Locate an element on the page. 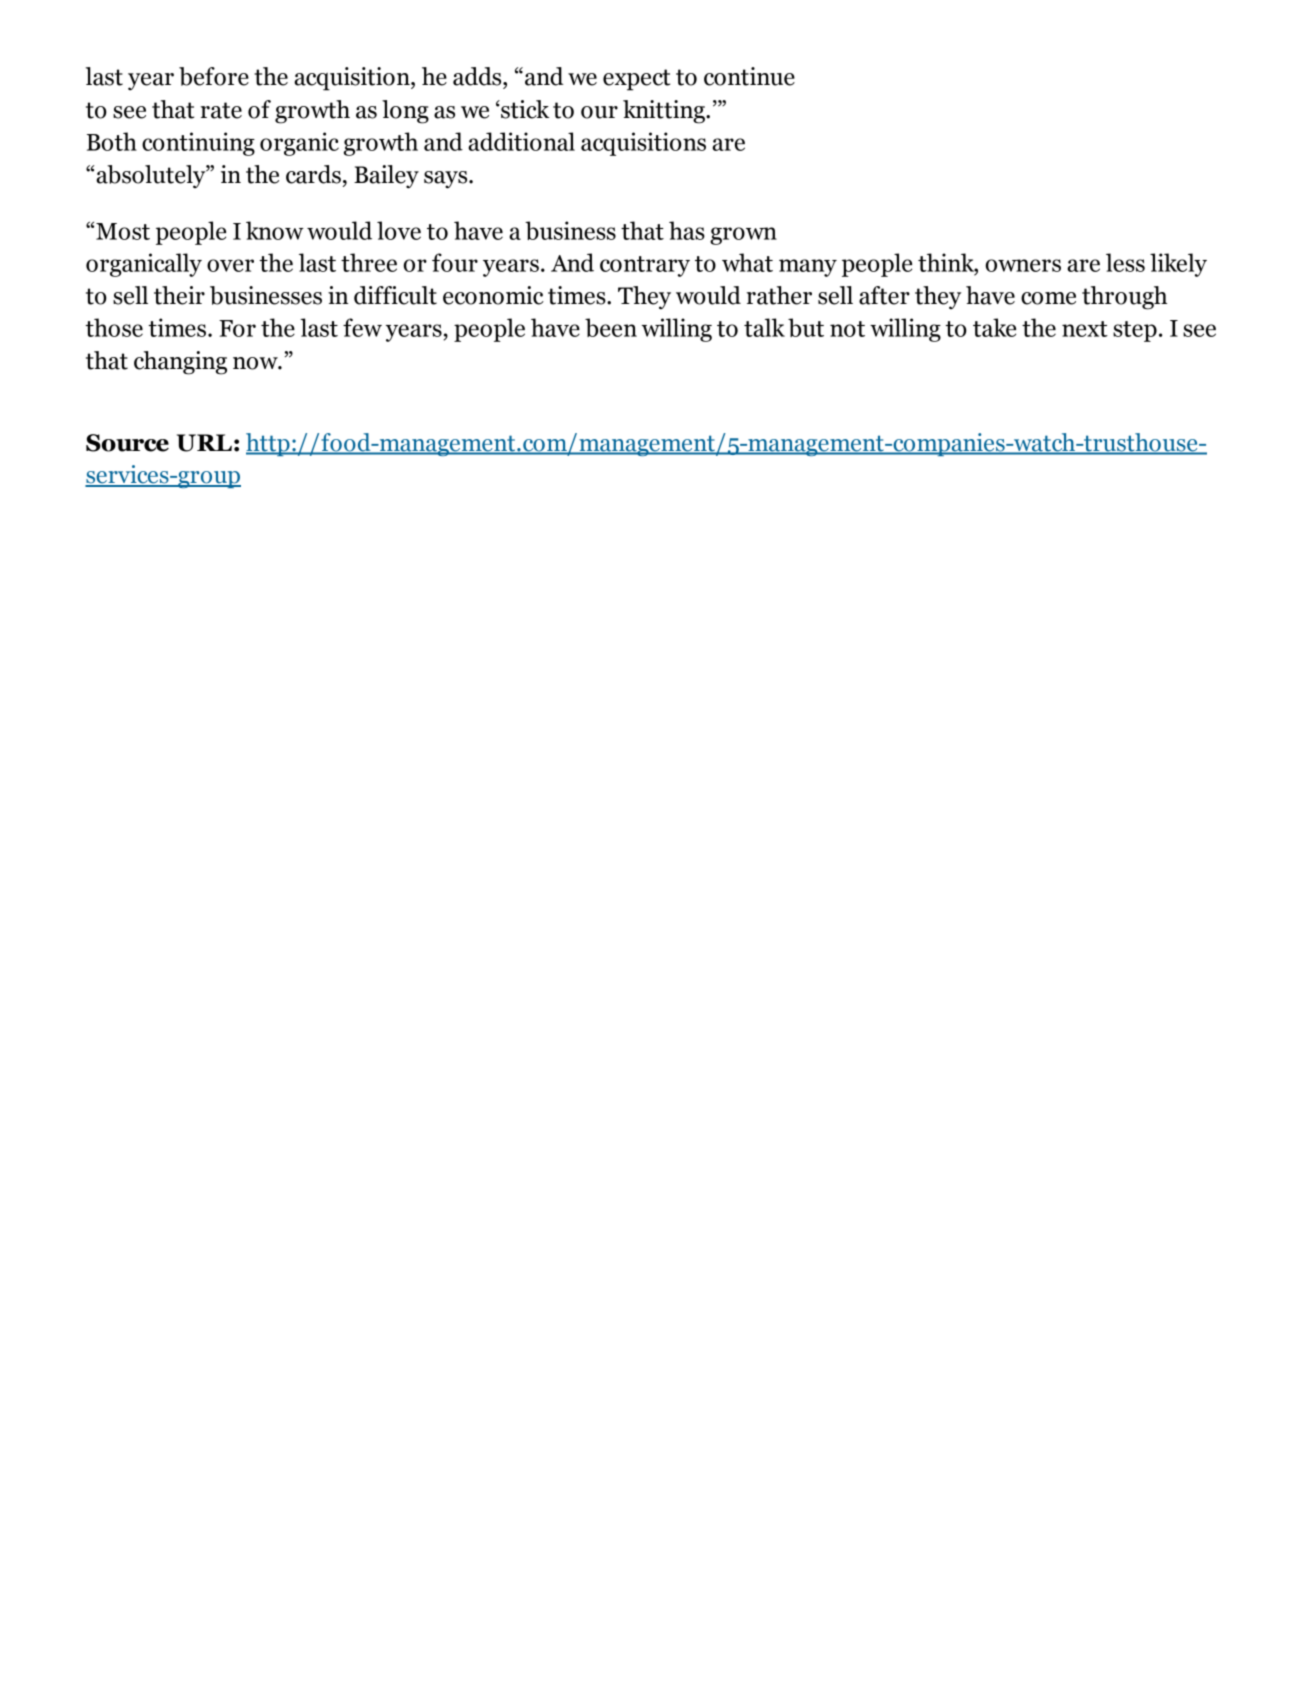 The width and height of the page is (1304, 1687). URL is located at coordinates (204, 443).
